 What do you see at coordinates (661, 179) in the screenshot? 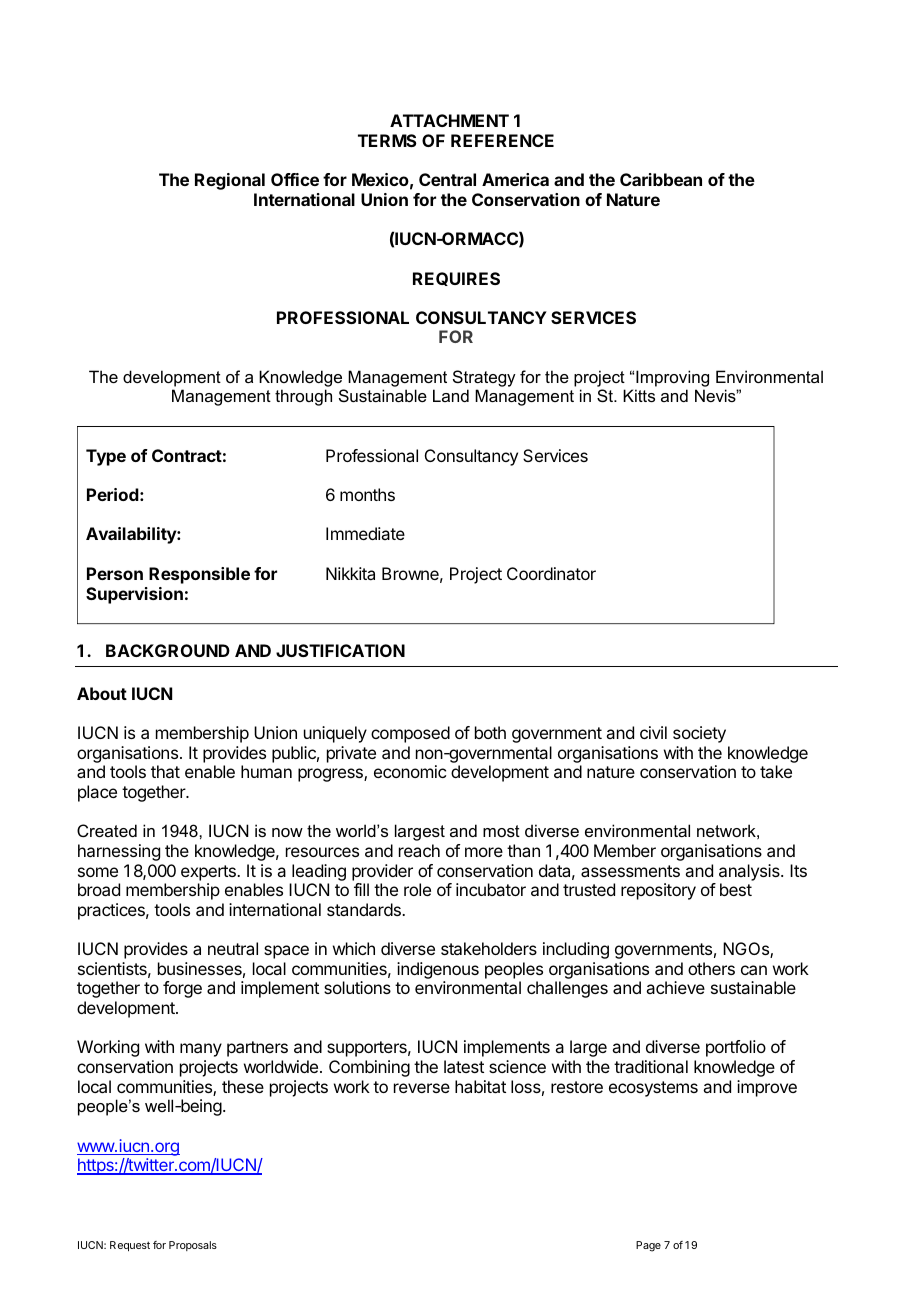
I see `Caribbean` at bounding box center [661, 179].
